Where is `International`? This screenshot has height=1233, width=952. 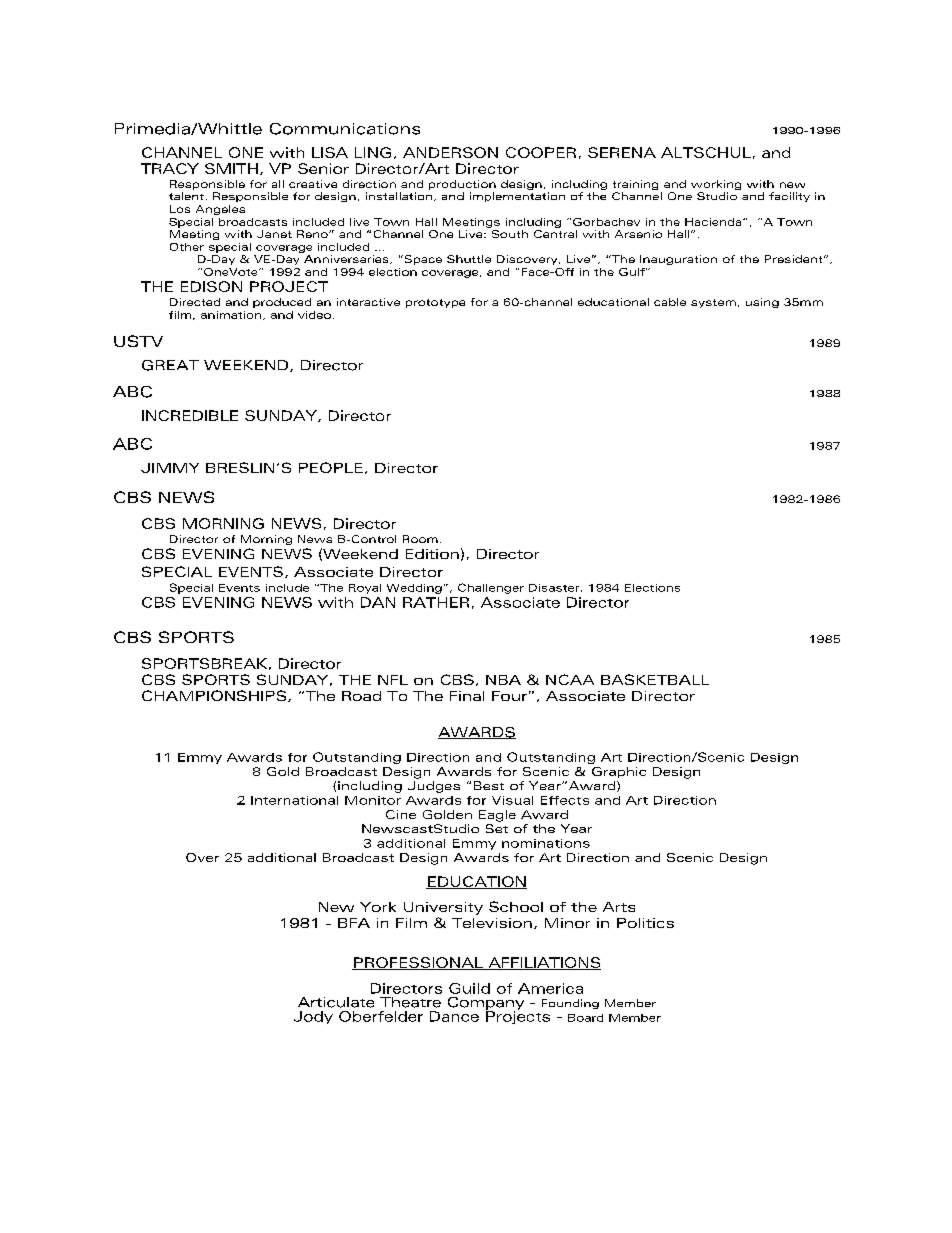
International is located at coordinates (294, 800).
